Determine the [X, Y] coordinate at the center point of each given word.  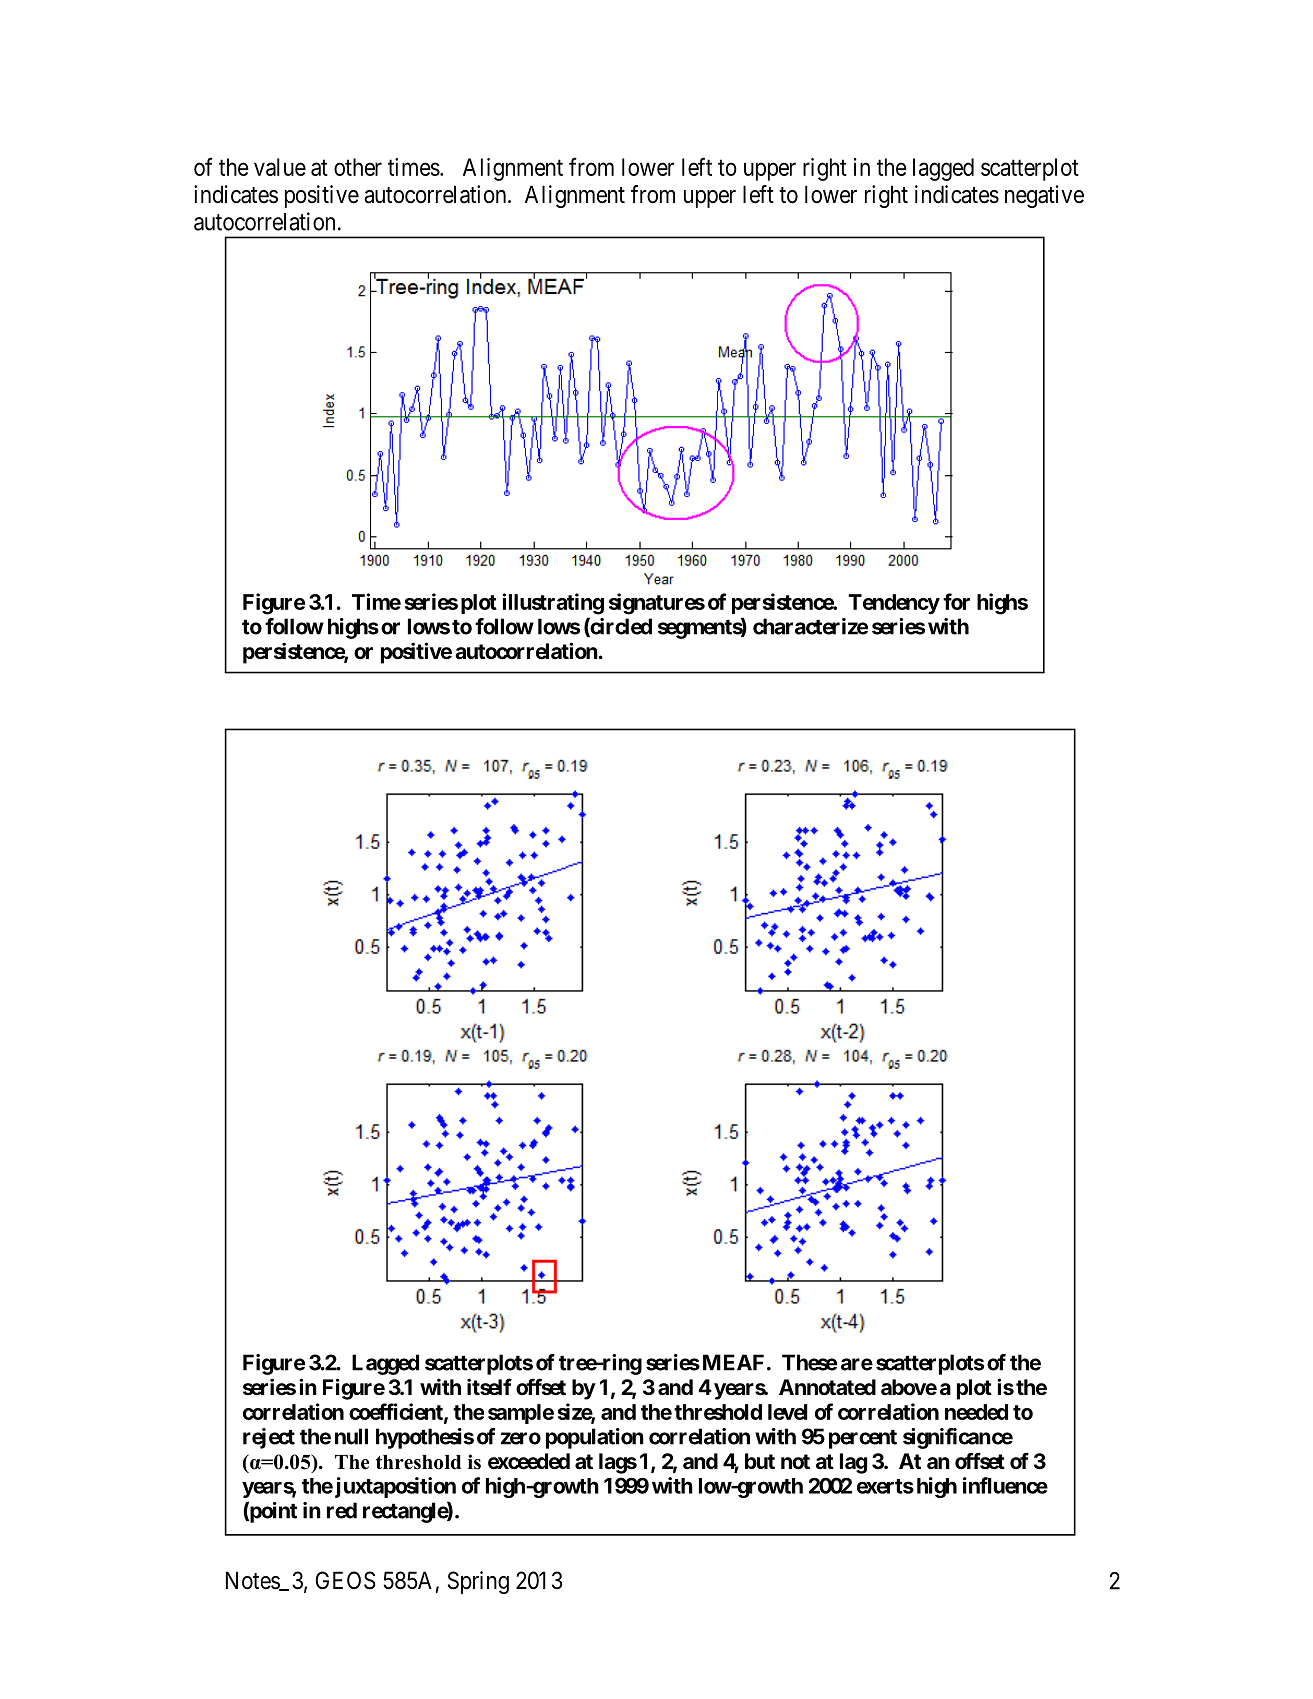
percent [863, 1439]
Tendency [894, 604]
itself [489, 1387]
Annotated [827, 1387]
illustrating [553, 604]
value [280, 167]
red [342, 1510]
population [595, 1438]
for [956, 601]
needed [976, 1412]
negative [1044, 196]
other [358, 167]
